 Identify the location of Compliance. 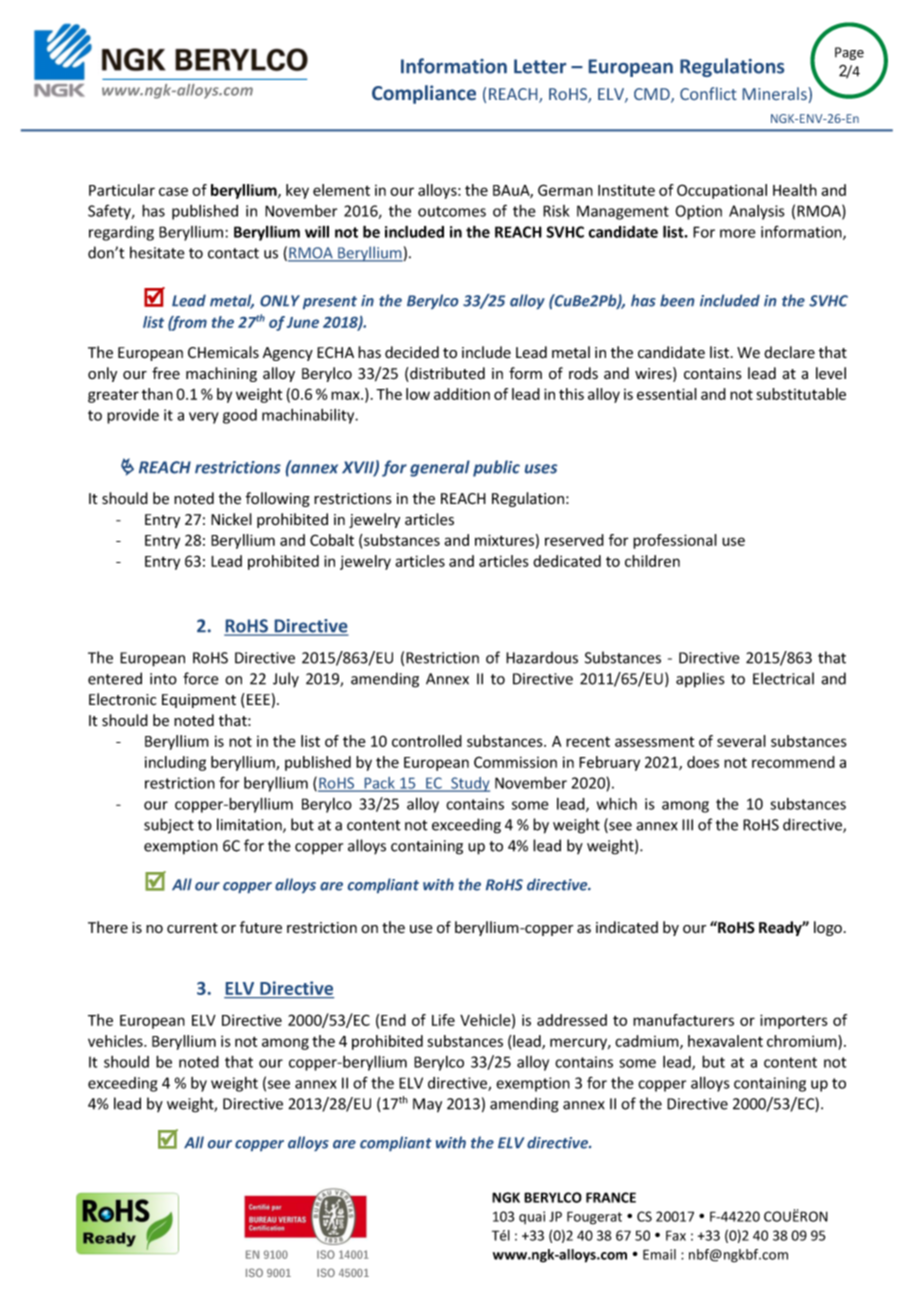
(424, 94).
